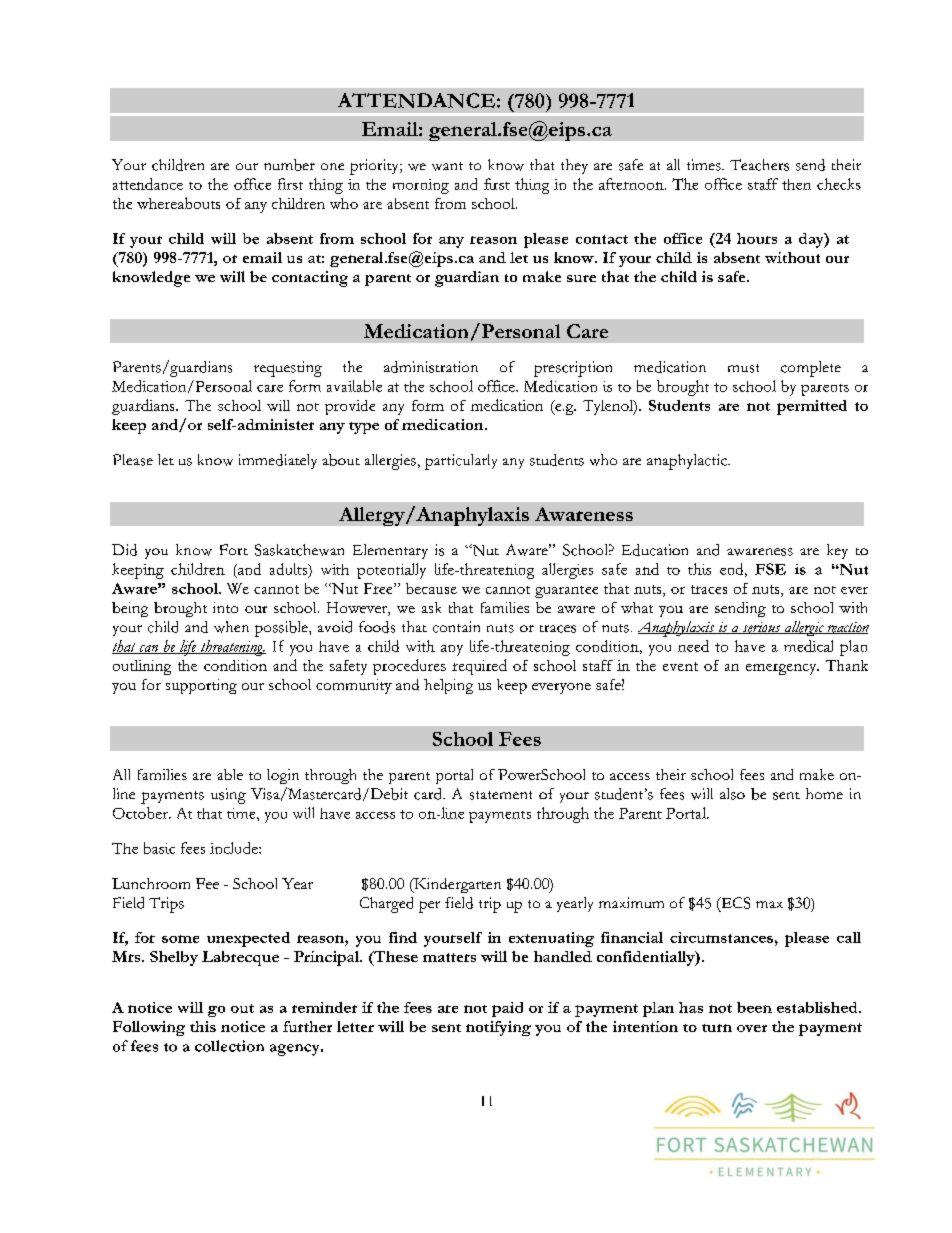 Image resolution: width=952 pixels, height=1233 pixels. I want to click on then, so click(796, 184).
